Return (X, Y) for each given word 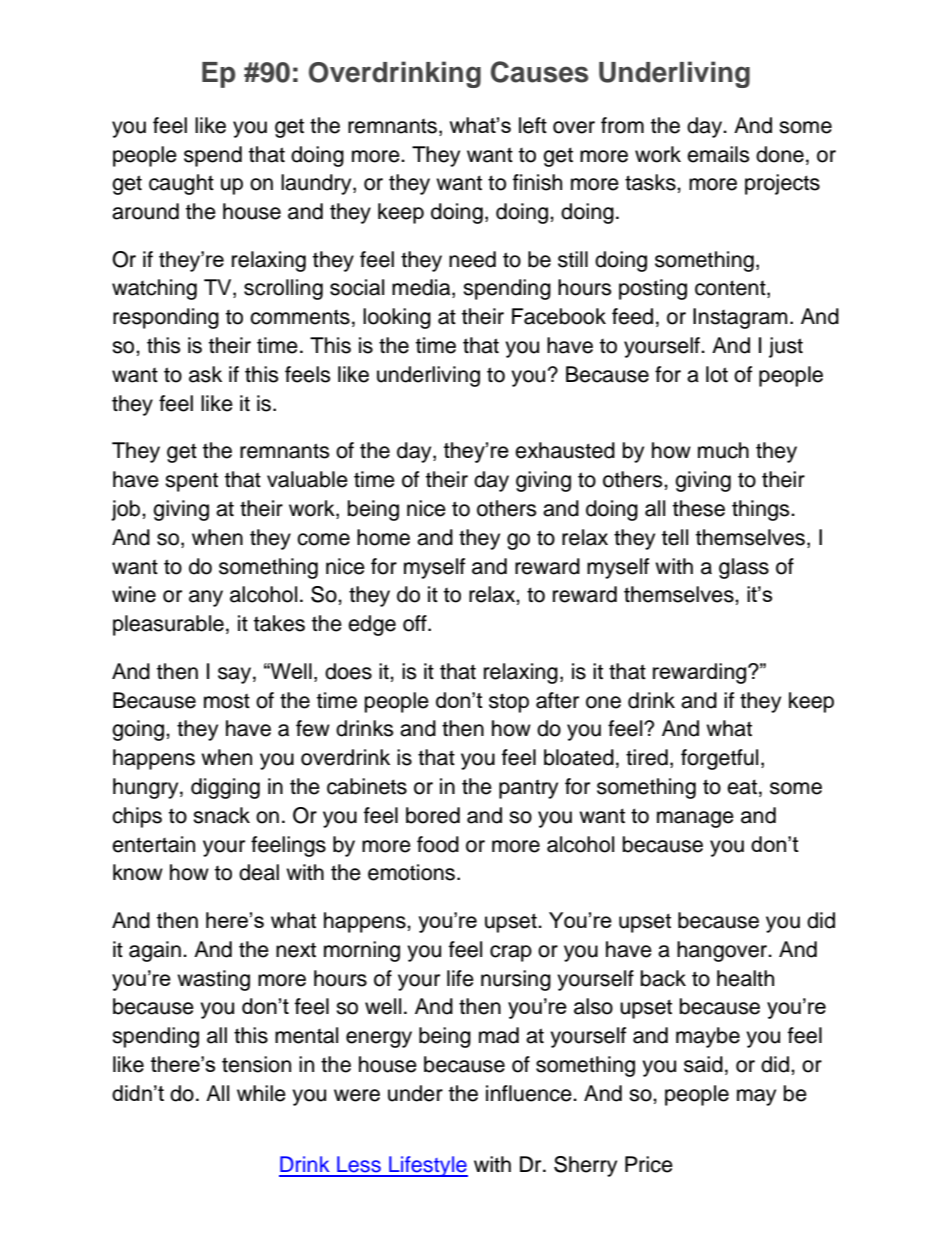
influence (530, 1093)
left (533, 125)
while (261, 1093)
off (416, 623)
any (206, 598)
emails (718, 154)
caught (181, 184)
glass (744, 568)
